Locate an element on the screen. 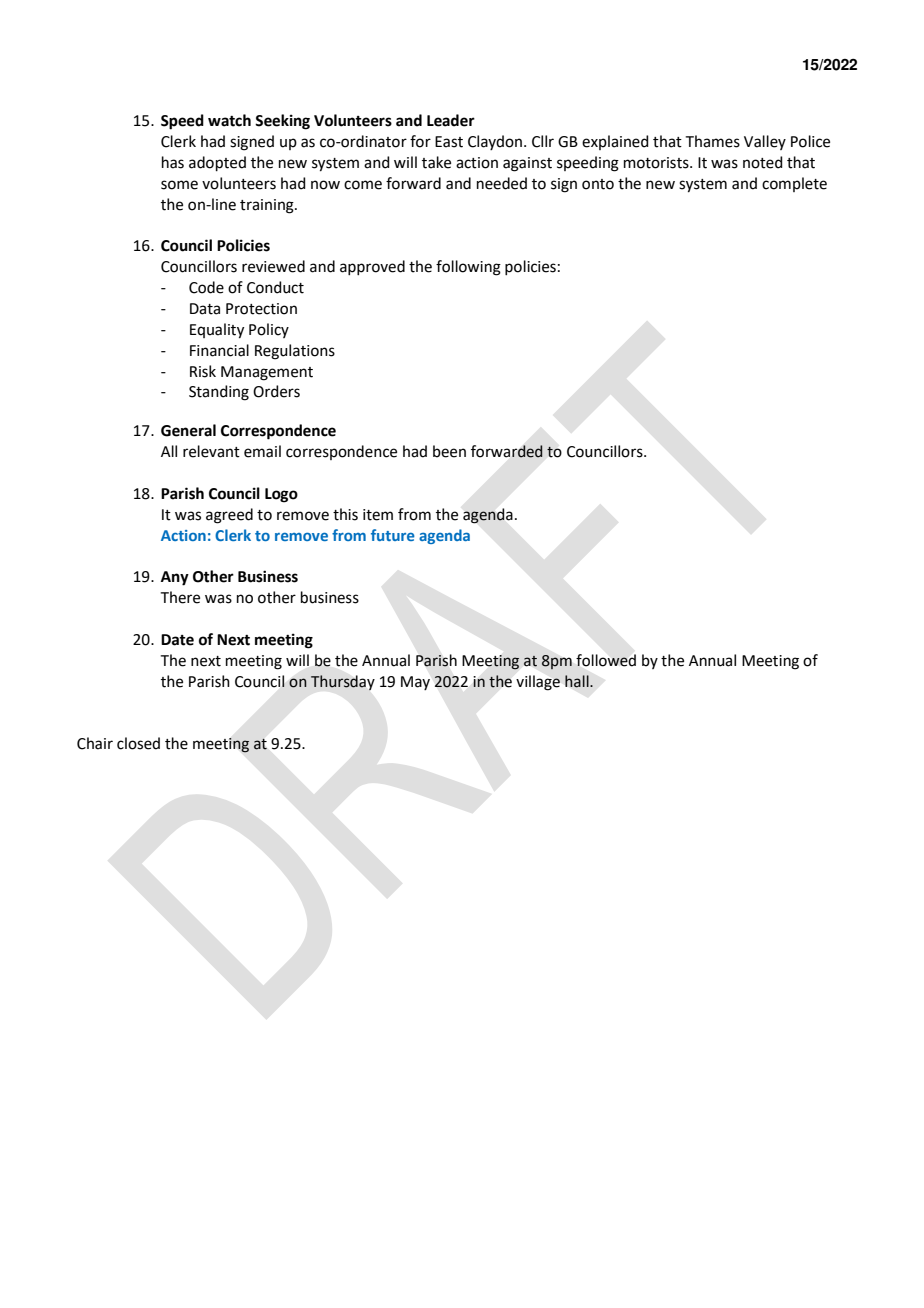 This screenshot has height=1308, width=924. has is located at coordinates (173, 162).
